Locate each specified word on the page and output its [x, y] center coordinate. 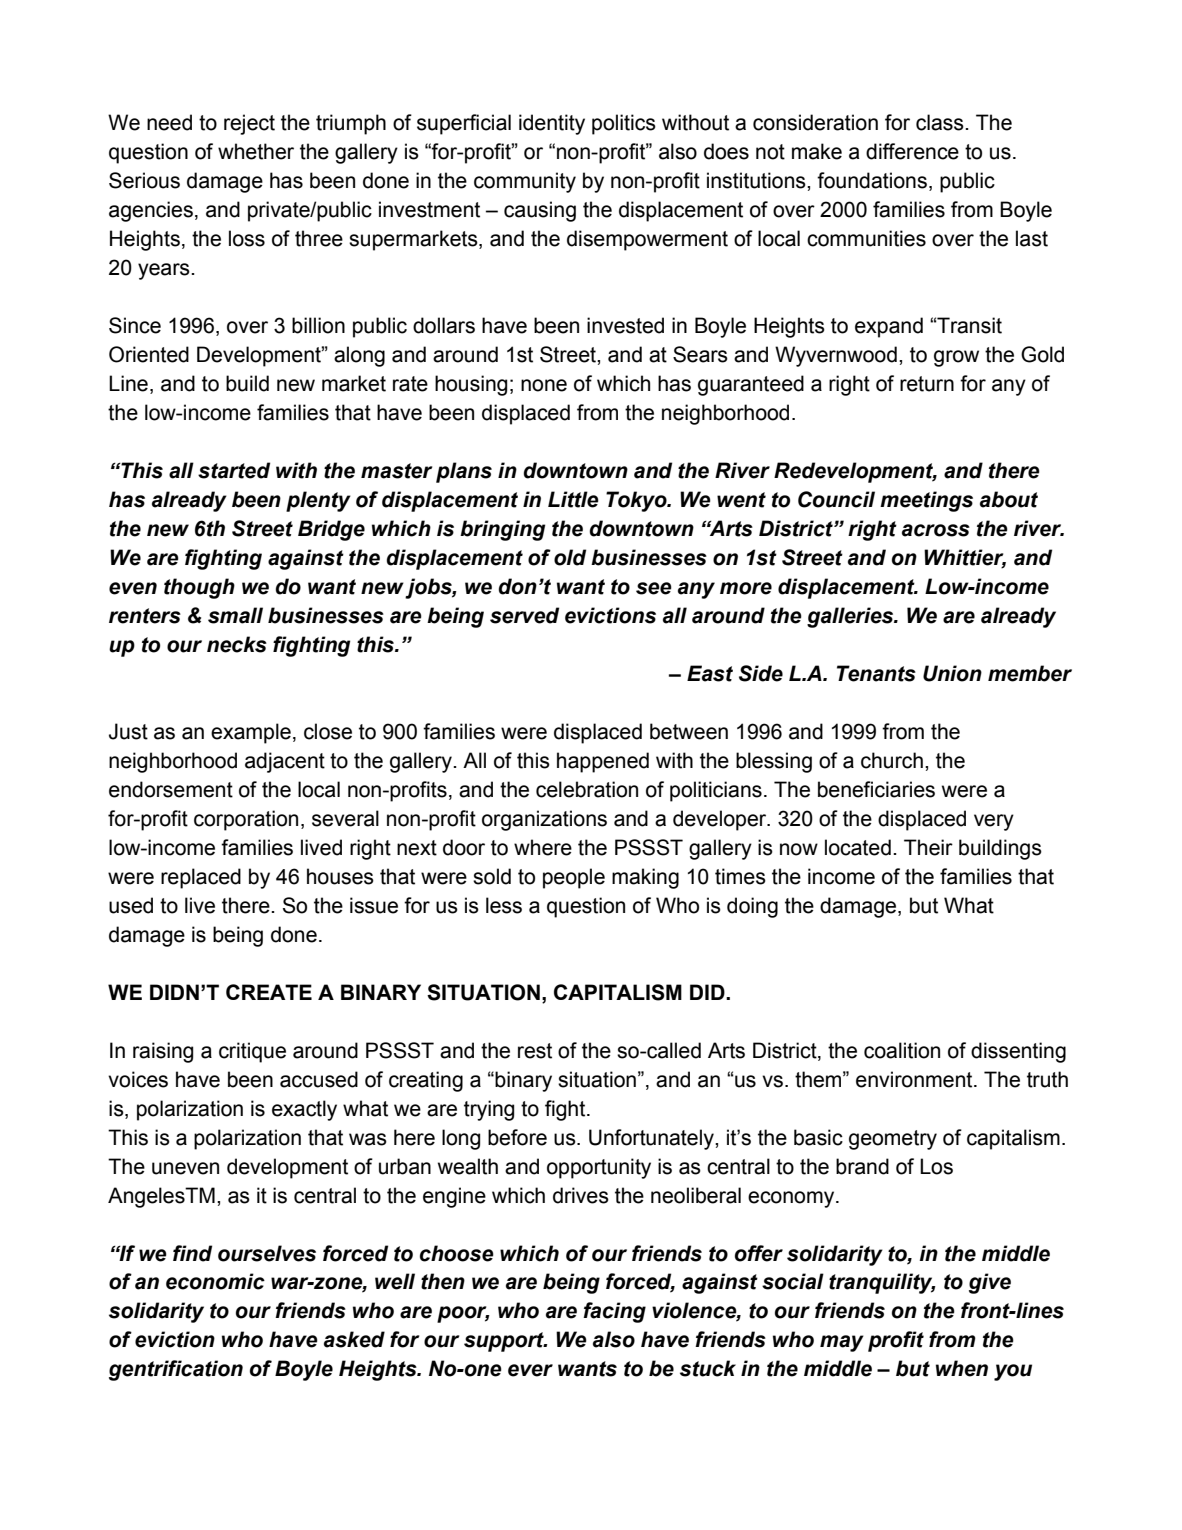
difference [912, 151]
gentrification [176, 1370]
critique [252, 1052]
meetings [926, 501]
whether [256, 151]
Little [573, 499]
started [234, 470]
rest [535, 1051]
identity [552, 124]
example [251, 733]
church [892, 760]
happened [603, 762]
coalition [902, 1050]
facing [614, 1312]
